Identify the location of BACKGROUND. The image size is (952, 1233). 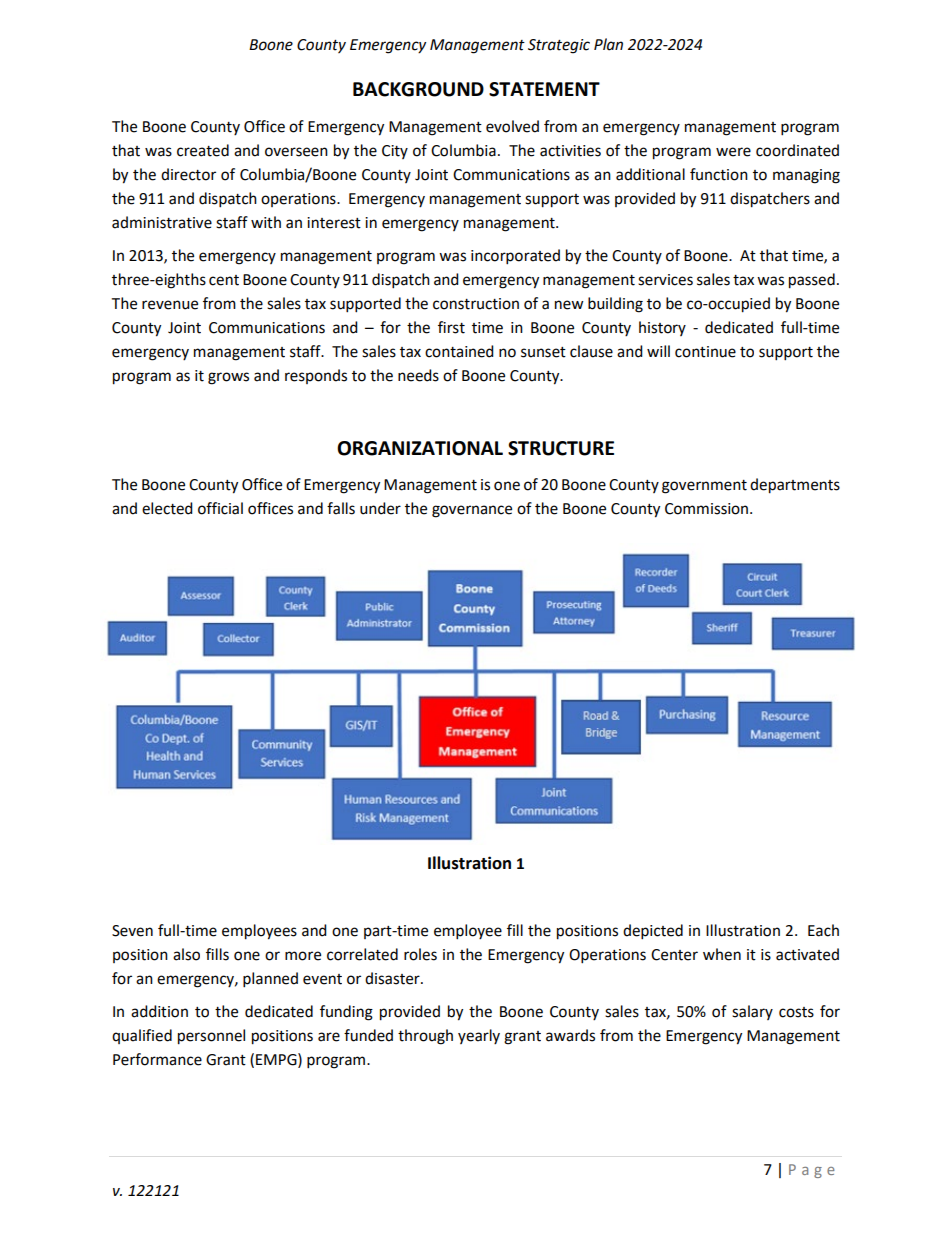
(418, 89).
